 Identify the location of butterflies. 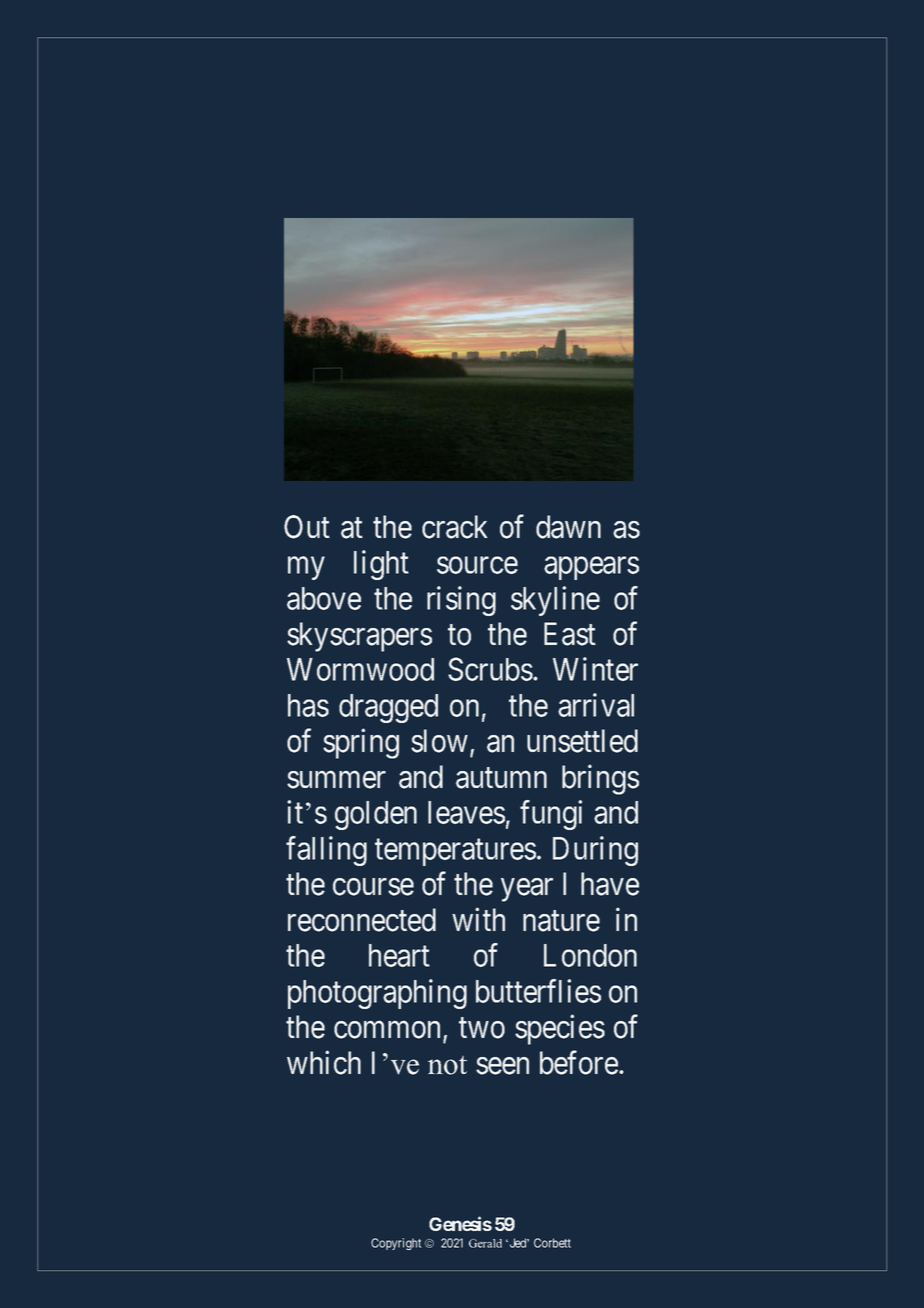
(538, 991).
